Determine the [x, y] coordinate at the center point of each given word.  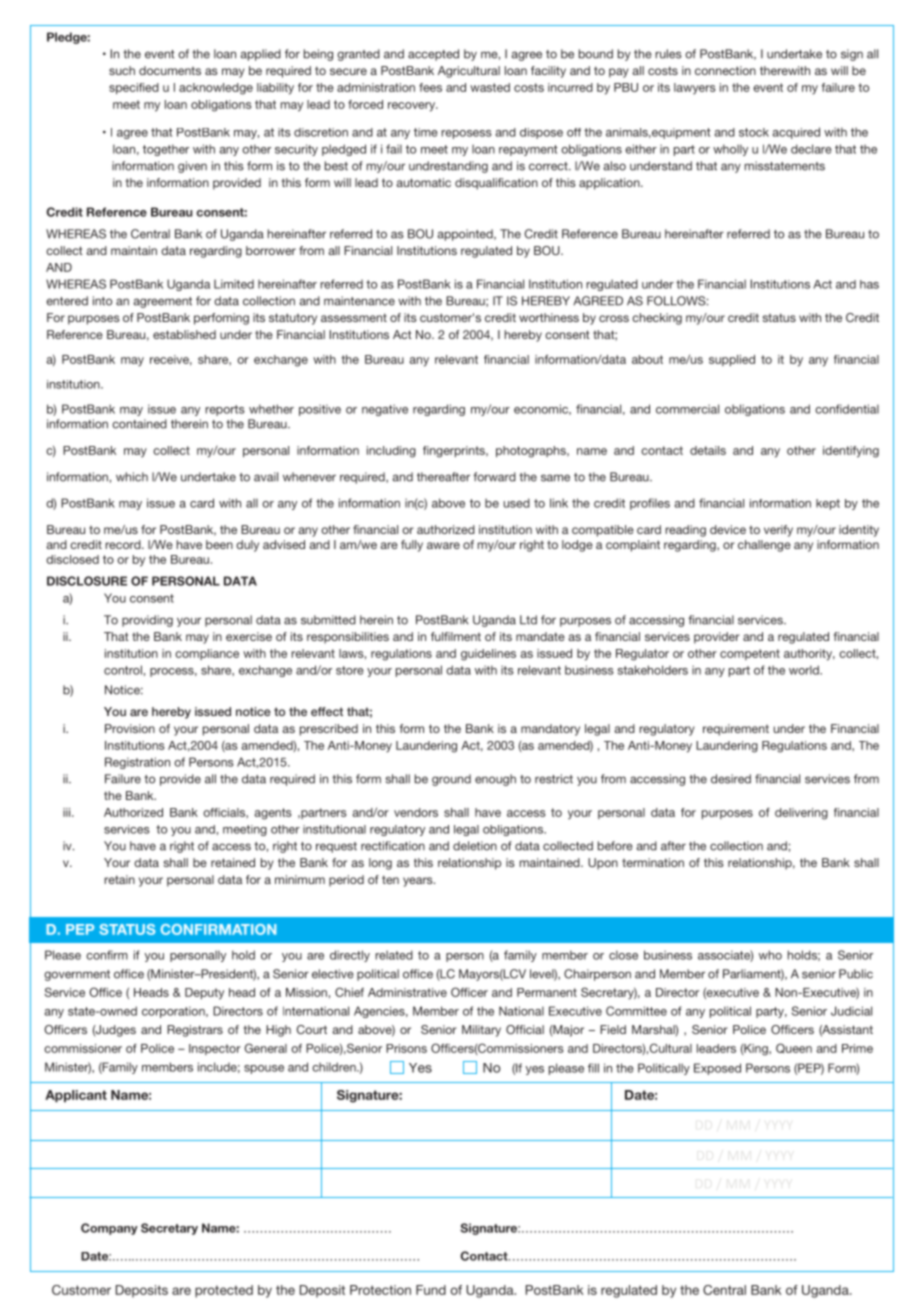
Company [109, 1229]
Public [856, 974]
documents [170, 70]
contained [139, 424]
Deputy [204, 994]
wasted [490, 87]
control [123, 670]
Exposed [717, 1069]
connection [725, 70]
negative [385, 410]
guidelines [488, 655]
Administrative [407, 992]
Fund [431, 1290]
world [805, 670]
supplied [732, 360]
